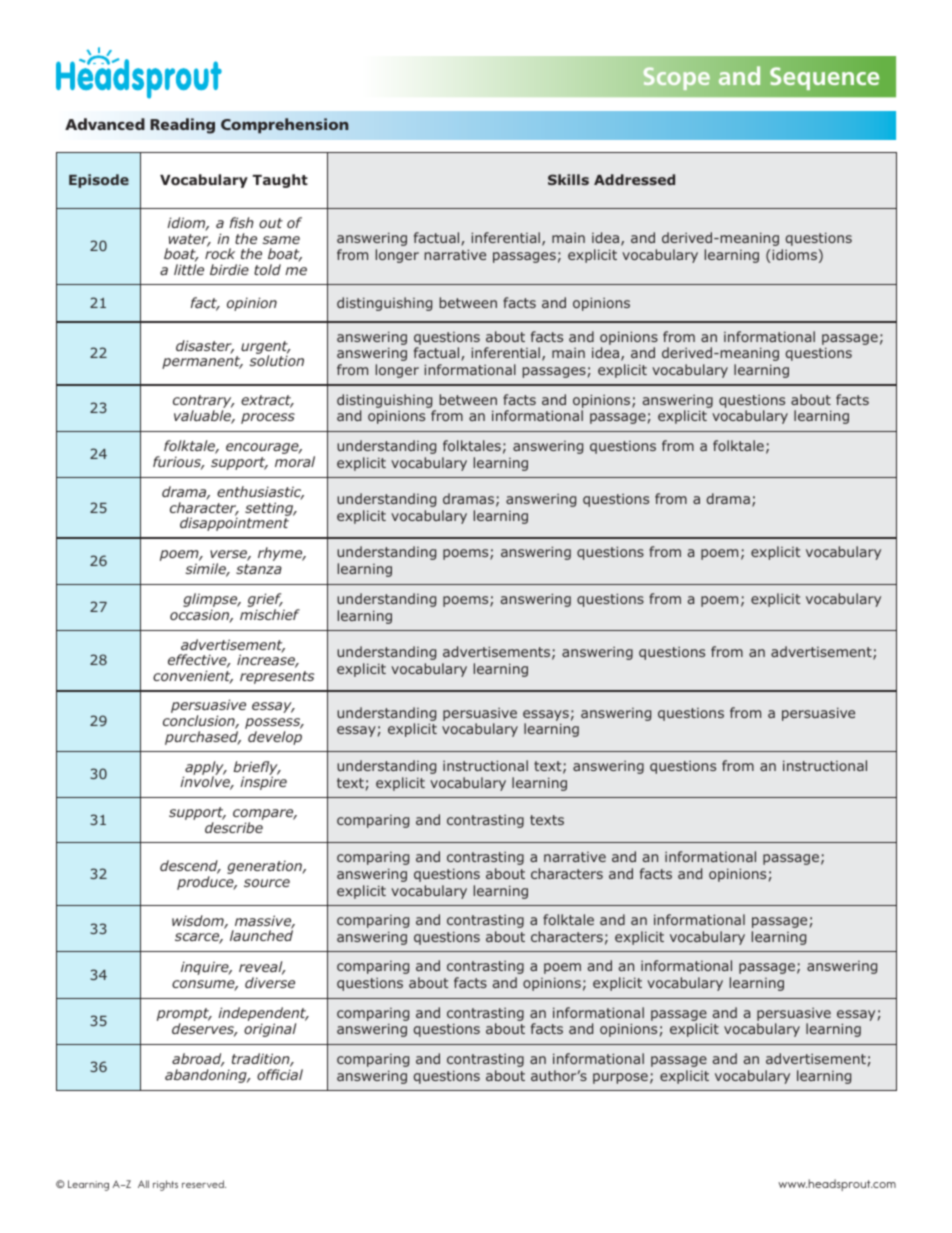 The height and width of the screenshot is (1233, 952). I want to click on reserved, so click(204, 1184).
